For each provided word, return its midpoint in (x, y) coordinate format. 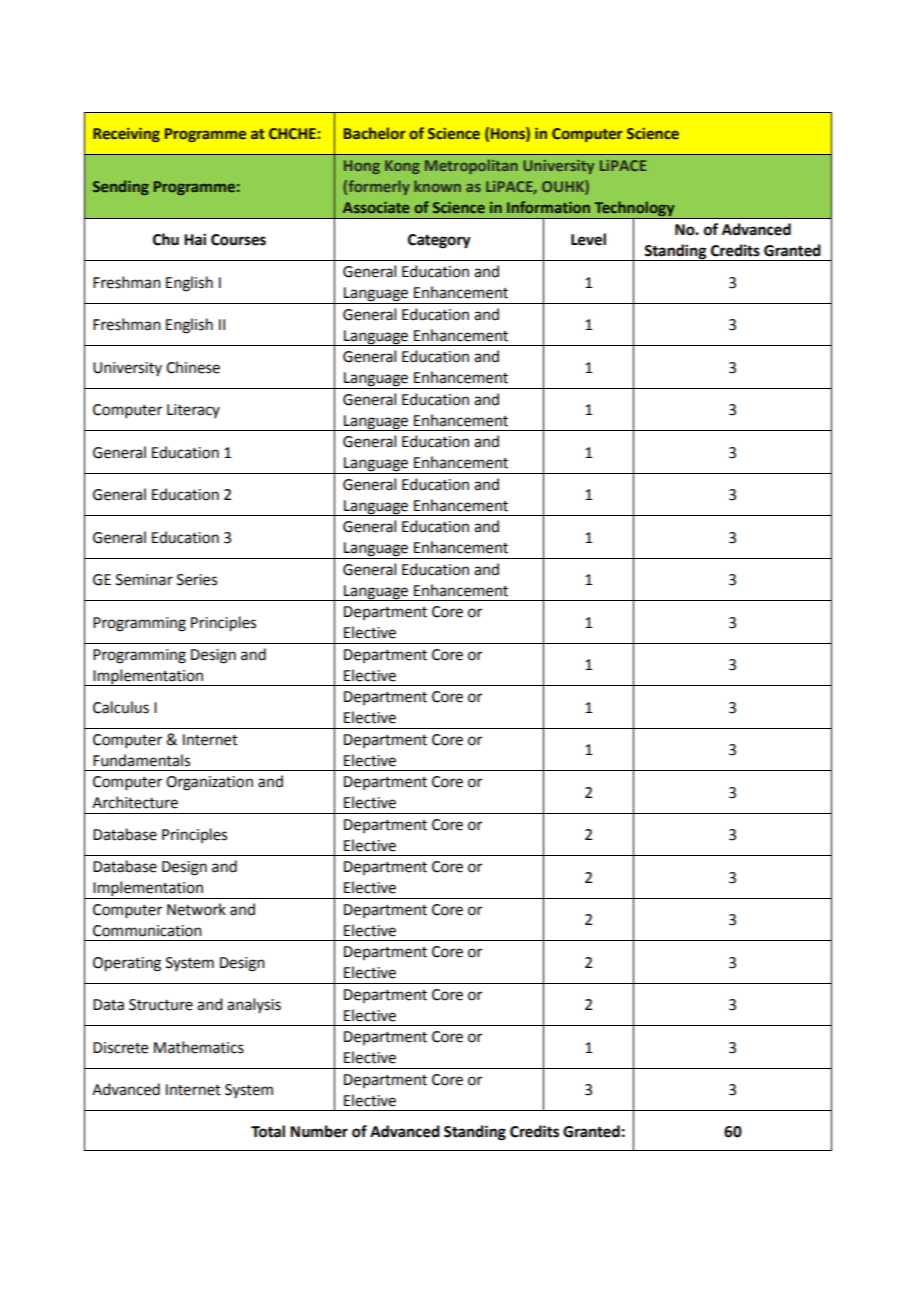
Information (548, 207)
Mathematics (199, 1047)
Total (268, 1131)
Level (588, 239)
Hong (362, 167)
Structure (161, 1005)
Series (197, 580)
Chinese (193, 367)
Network (196, 909)
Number (319, 1131)
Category (439, 241)
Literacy (193, 411)
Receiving (126, 135)
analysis (254, 1005)
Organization (209, 783)
